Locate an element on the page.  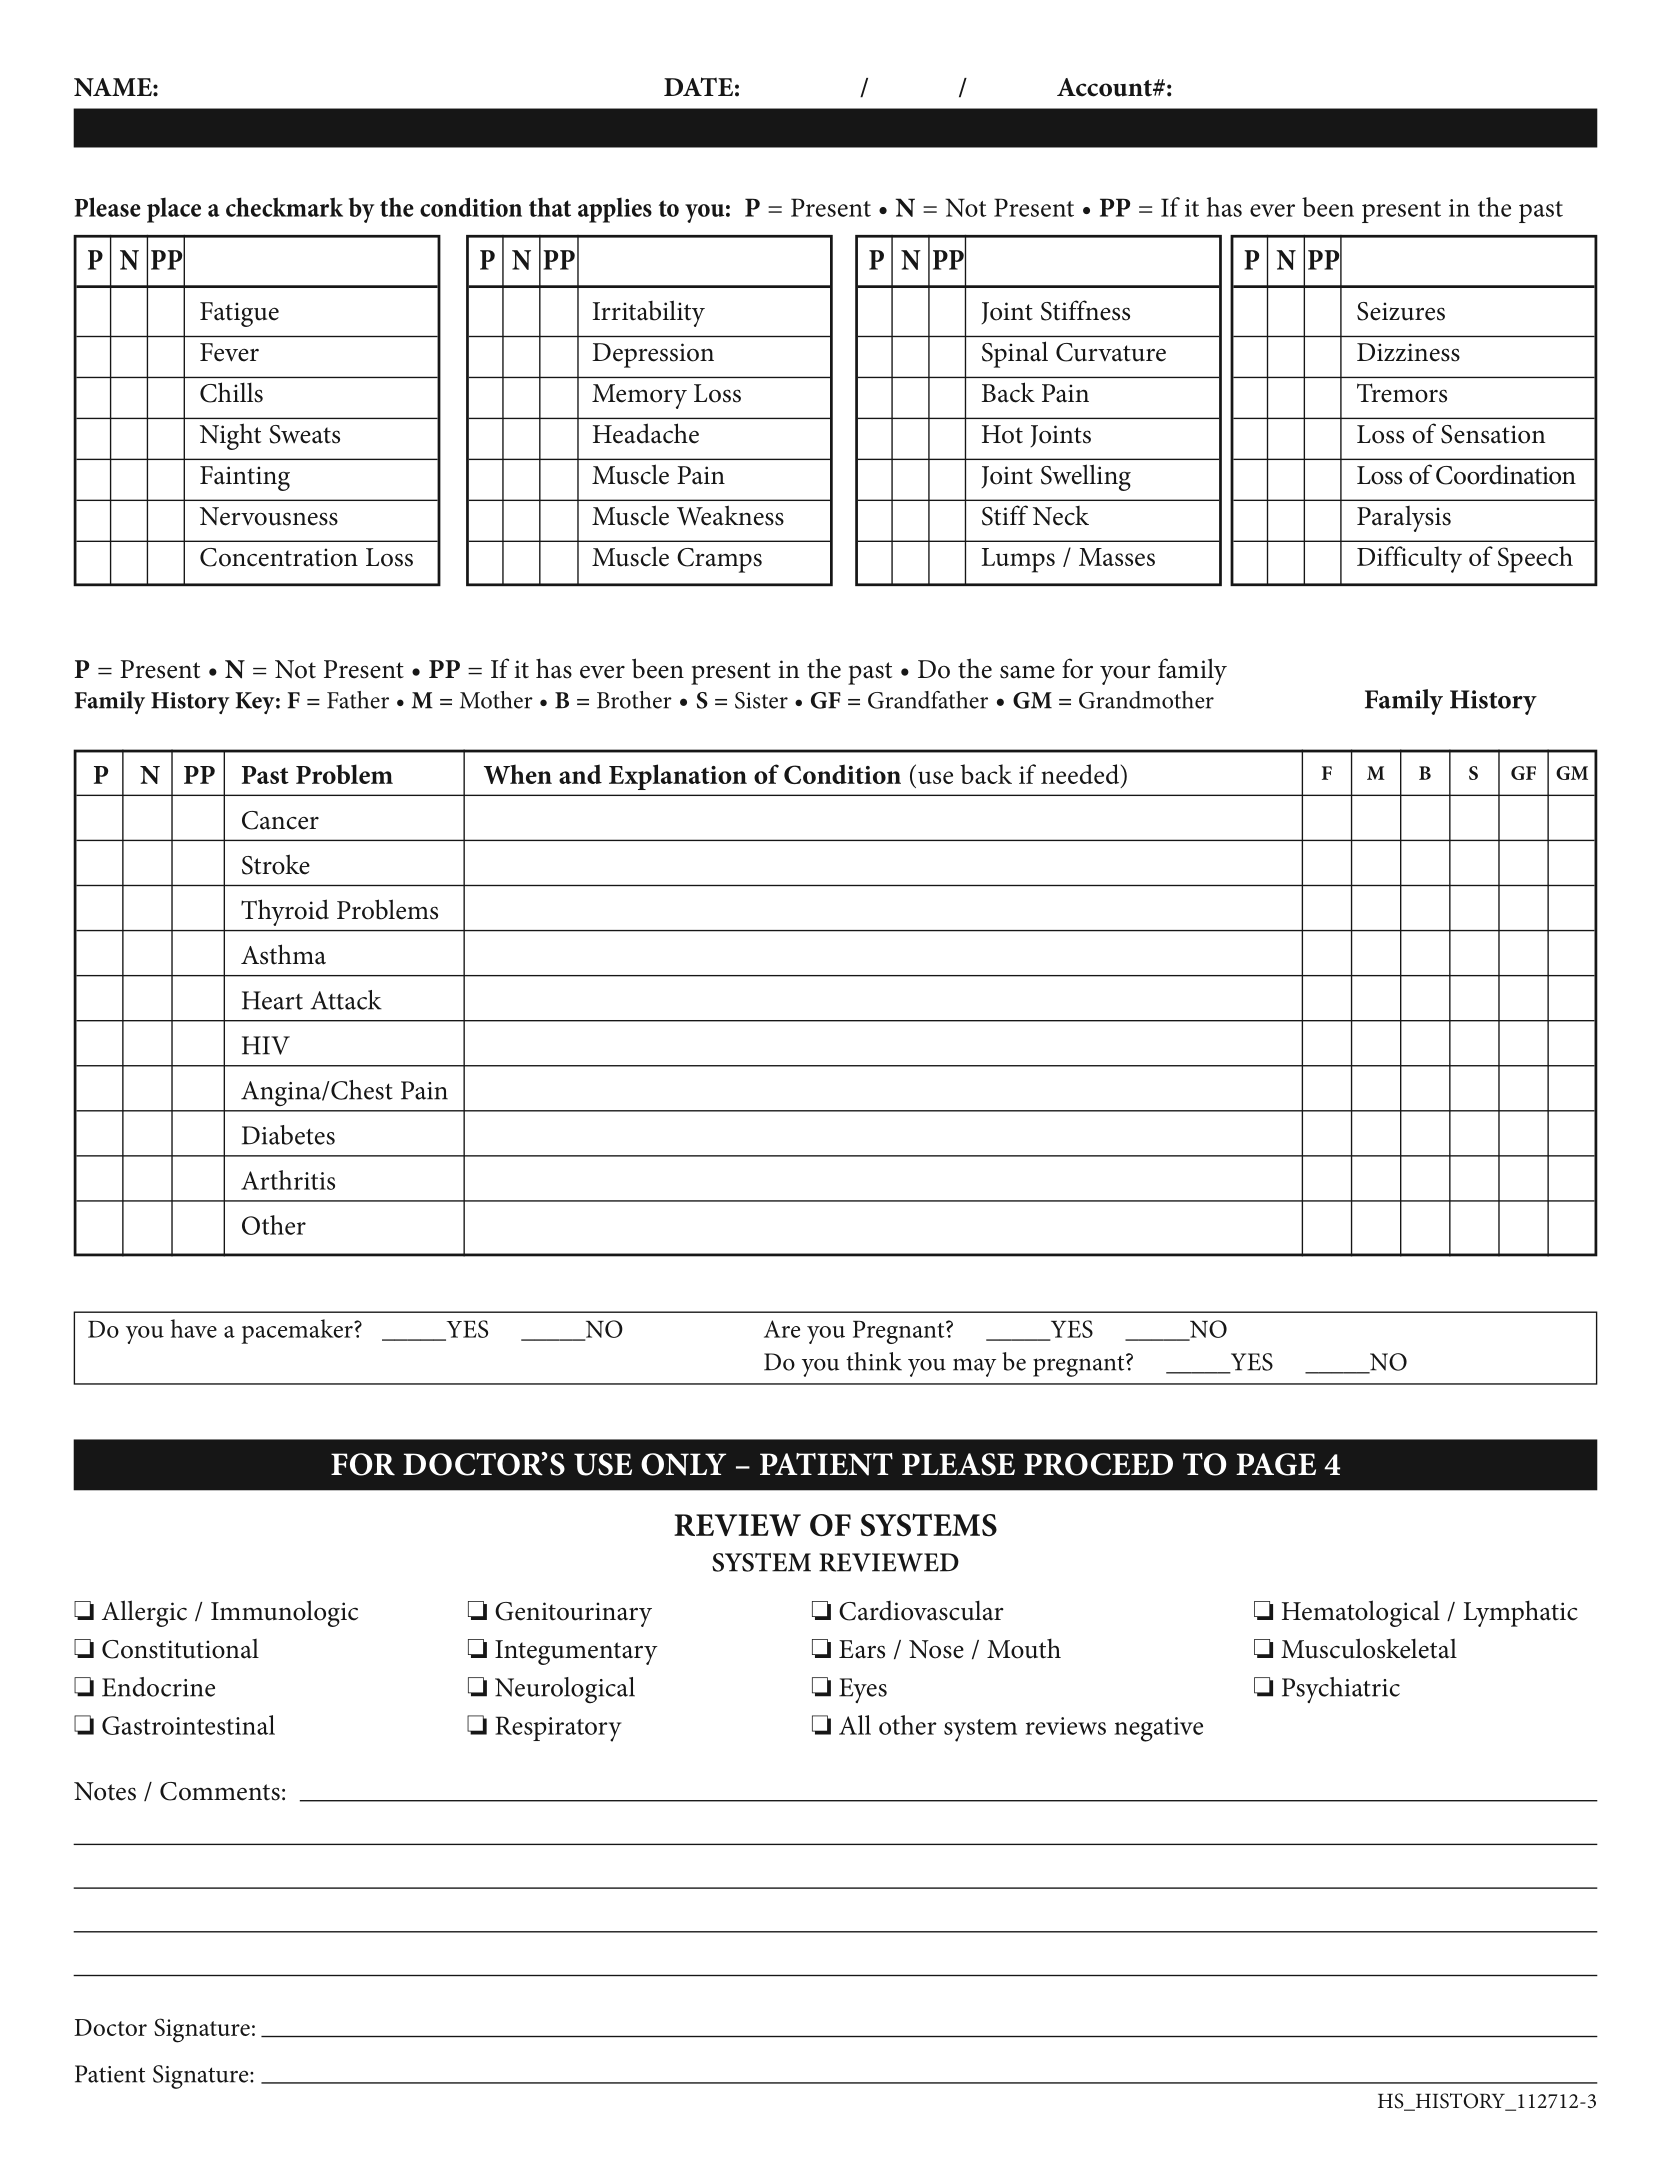
applies is located at coordinates (615, 210).
